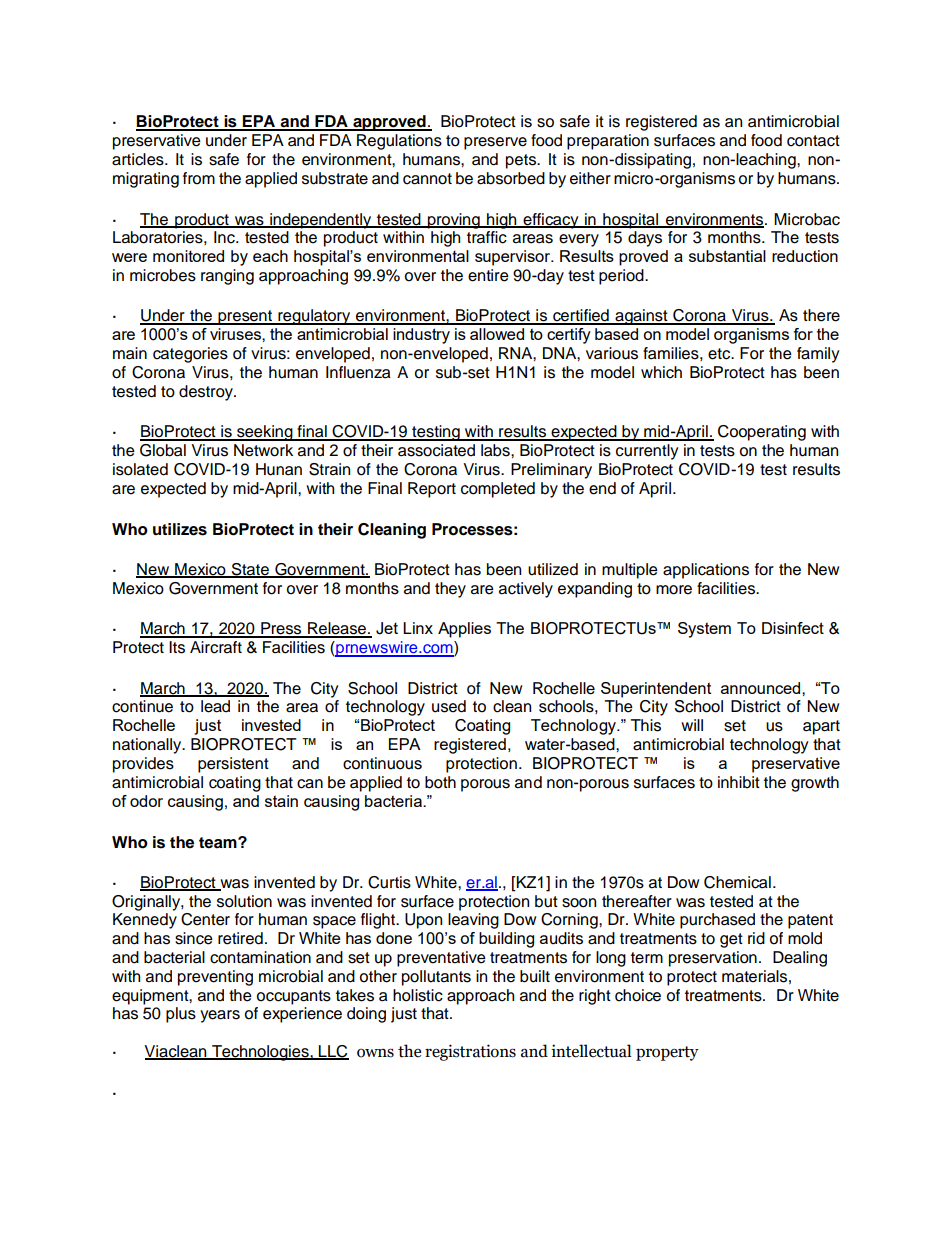 Image resolution: width=952 pixels, height=1233 pixels. What do you see at coordinates (449, 706) in the screenshot?
I see `used` at bounding box center [449, 706].
